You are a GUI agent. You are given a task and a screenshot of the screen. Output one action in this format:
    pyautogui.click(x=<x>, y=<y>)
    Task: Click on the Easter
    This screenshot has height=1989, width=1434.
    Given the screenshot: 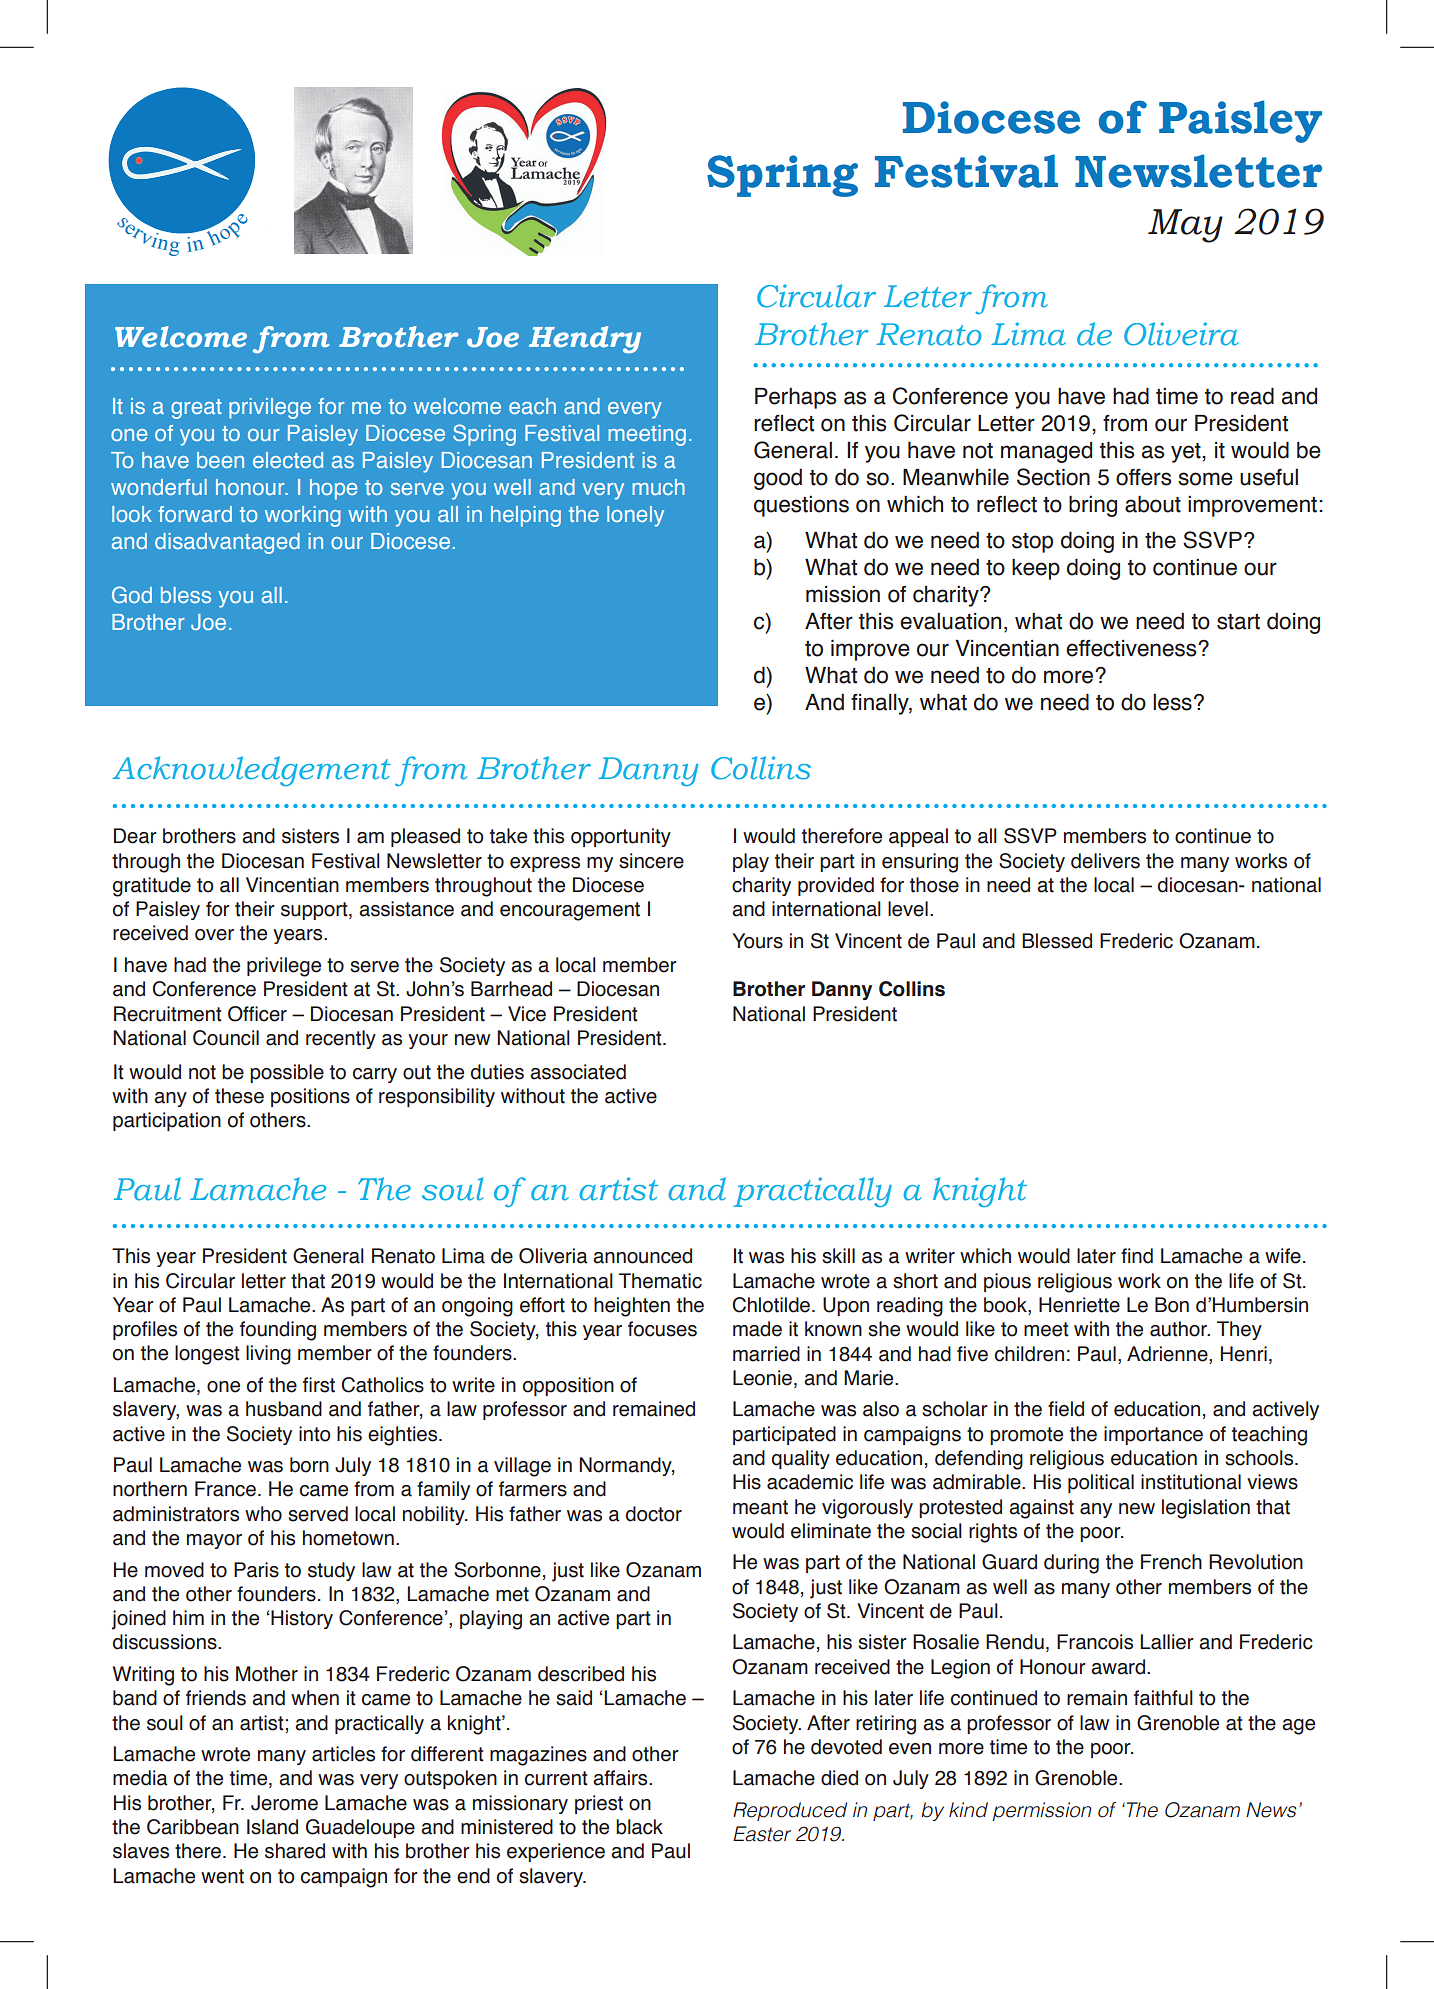 What is the action you would take?
    pyautogui.click(x=762, y=1834)
